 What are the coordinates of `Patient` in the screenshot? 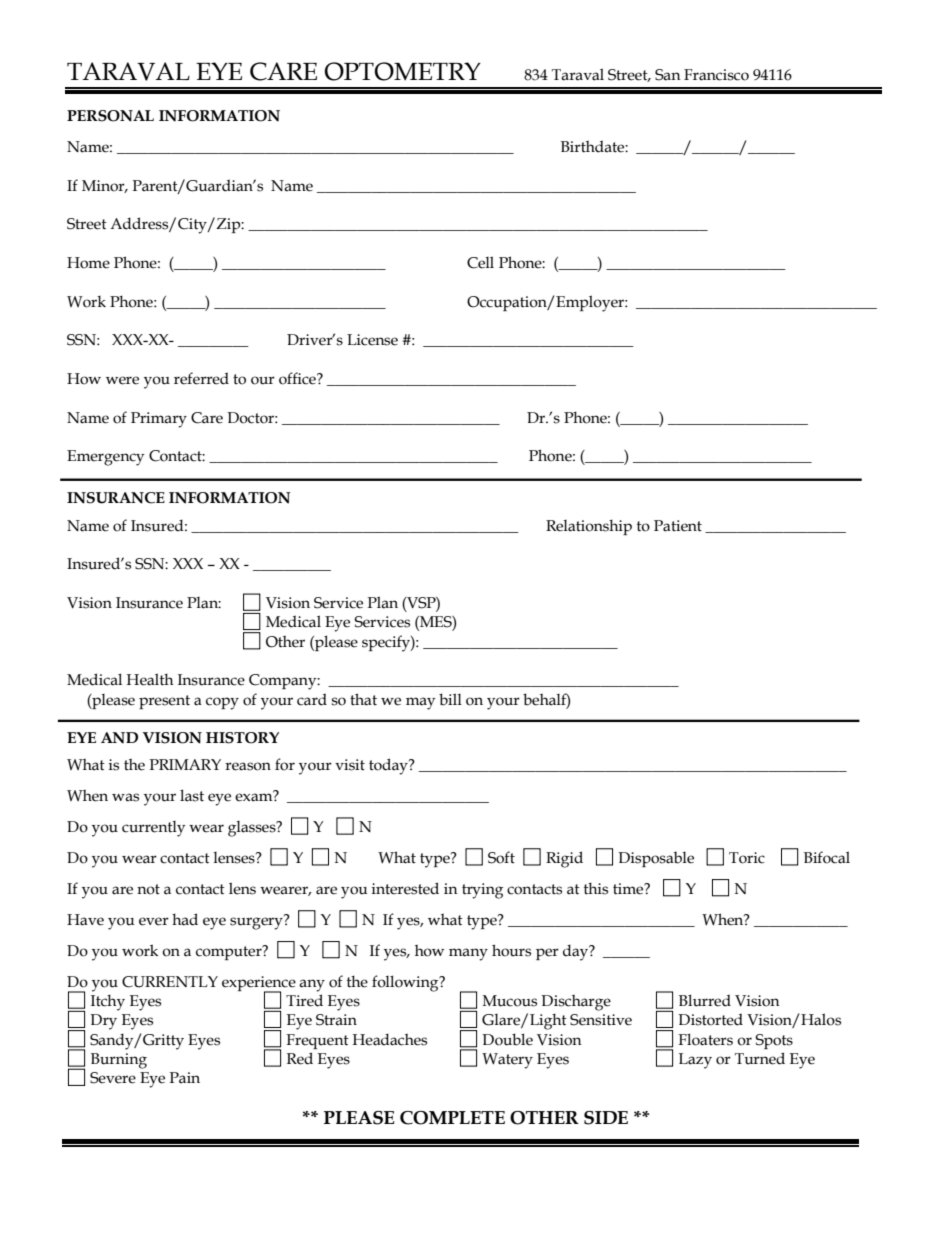 It's located at (678, 526).
